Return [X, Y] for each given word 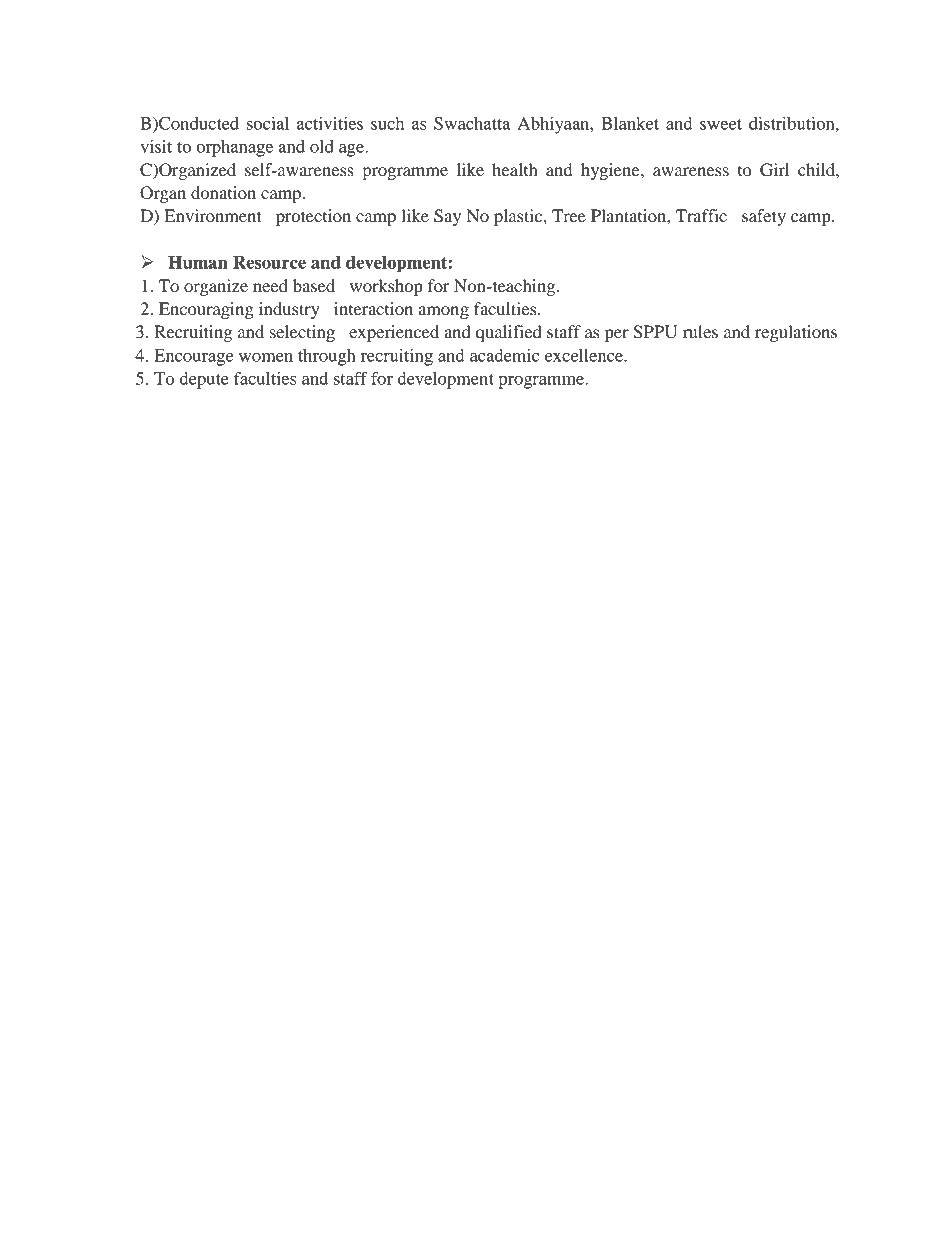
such [387, 123]
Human [198, 262]
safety [764, 217]
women [266, 357]
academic [504, 355]
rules [700, 331]
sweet [721, 124]
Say [447, 217]
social [268, 123]
